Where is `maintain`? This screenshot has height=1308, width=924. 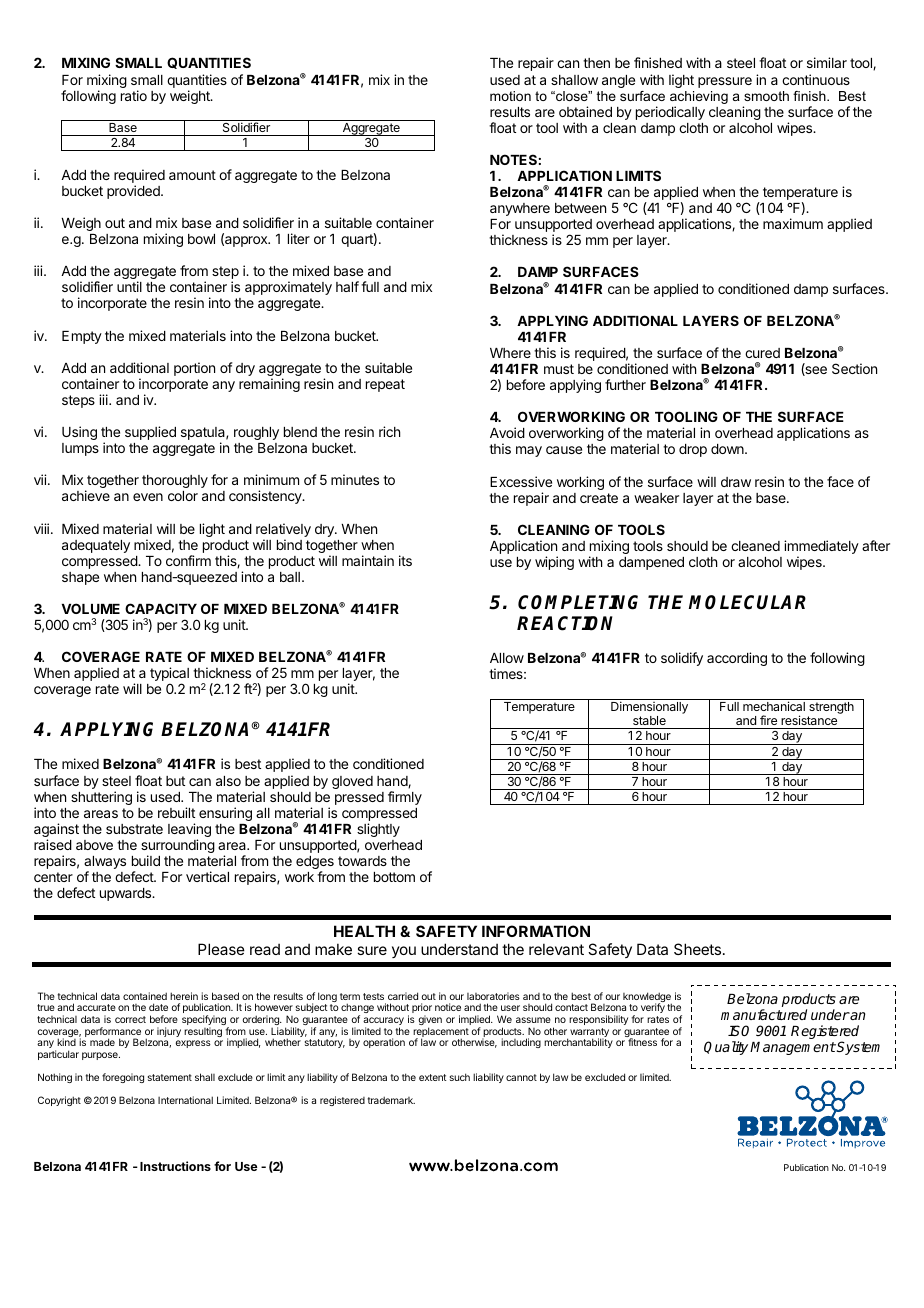 maintain is located at coordinates (368, 560).
